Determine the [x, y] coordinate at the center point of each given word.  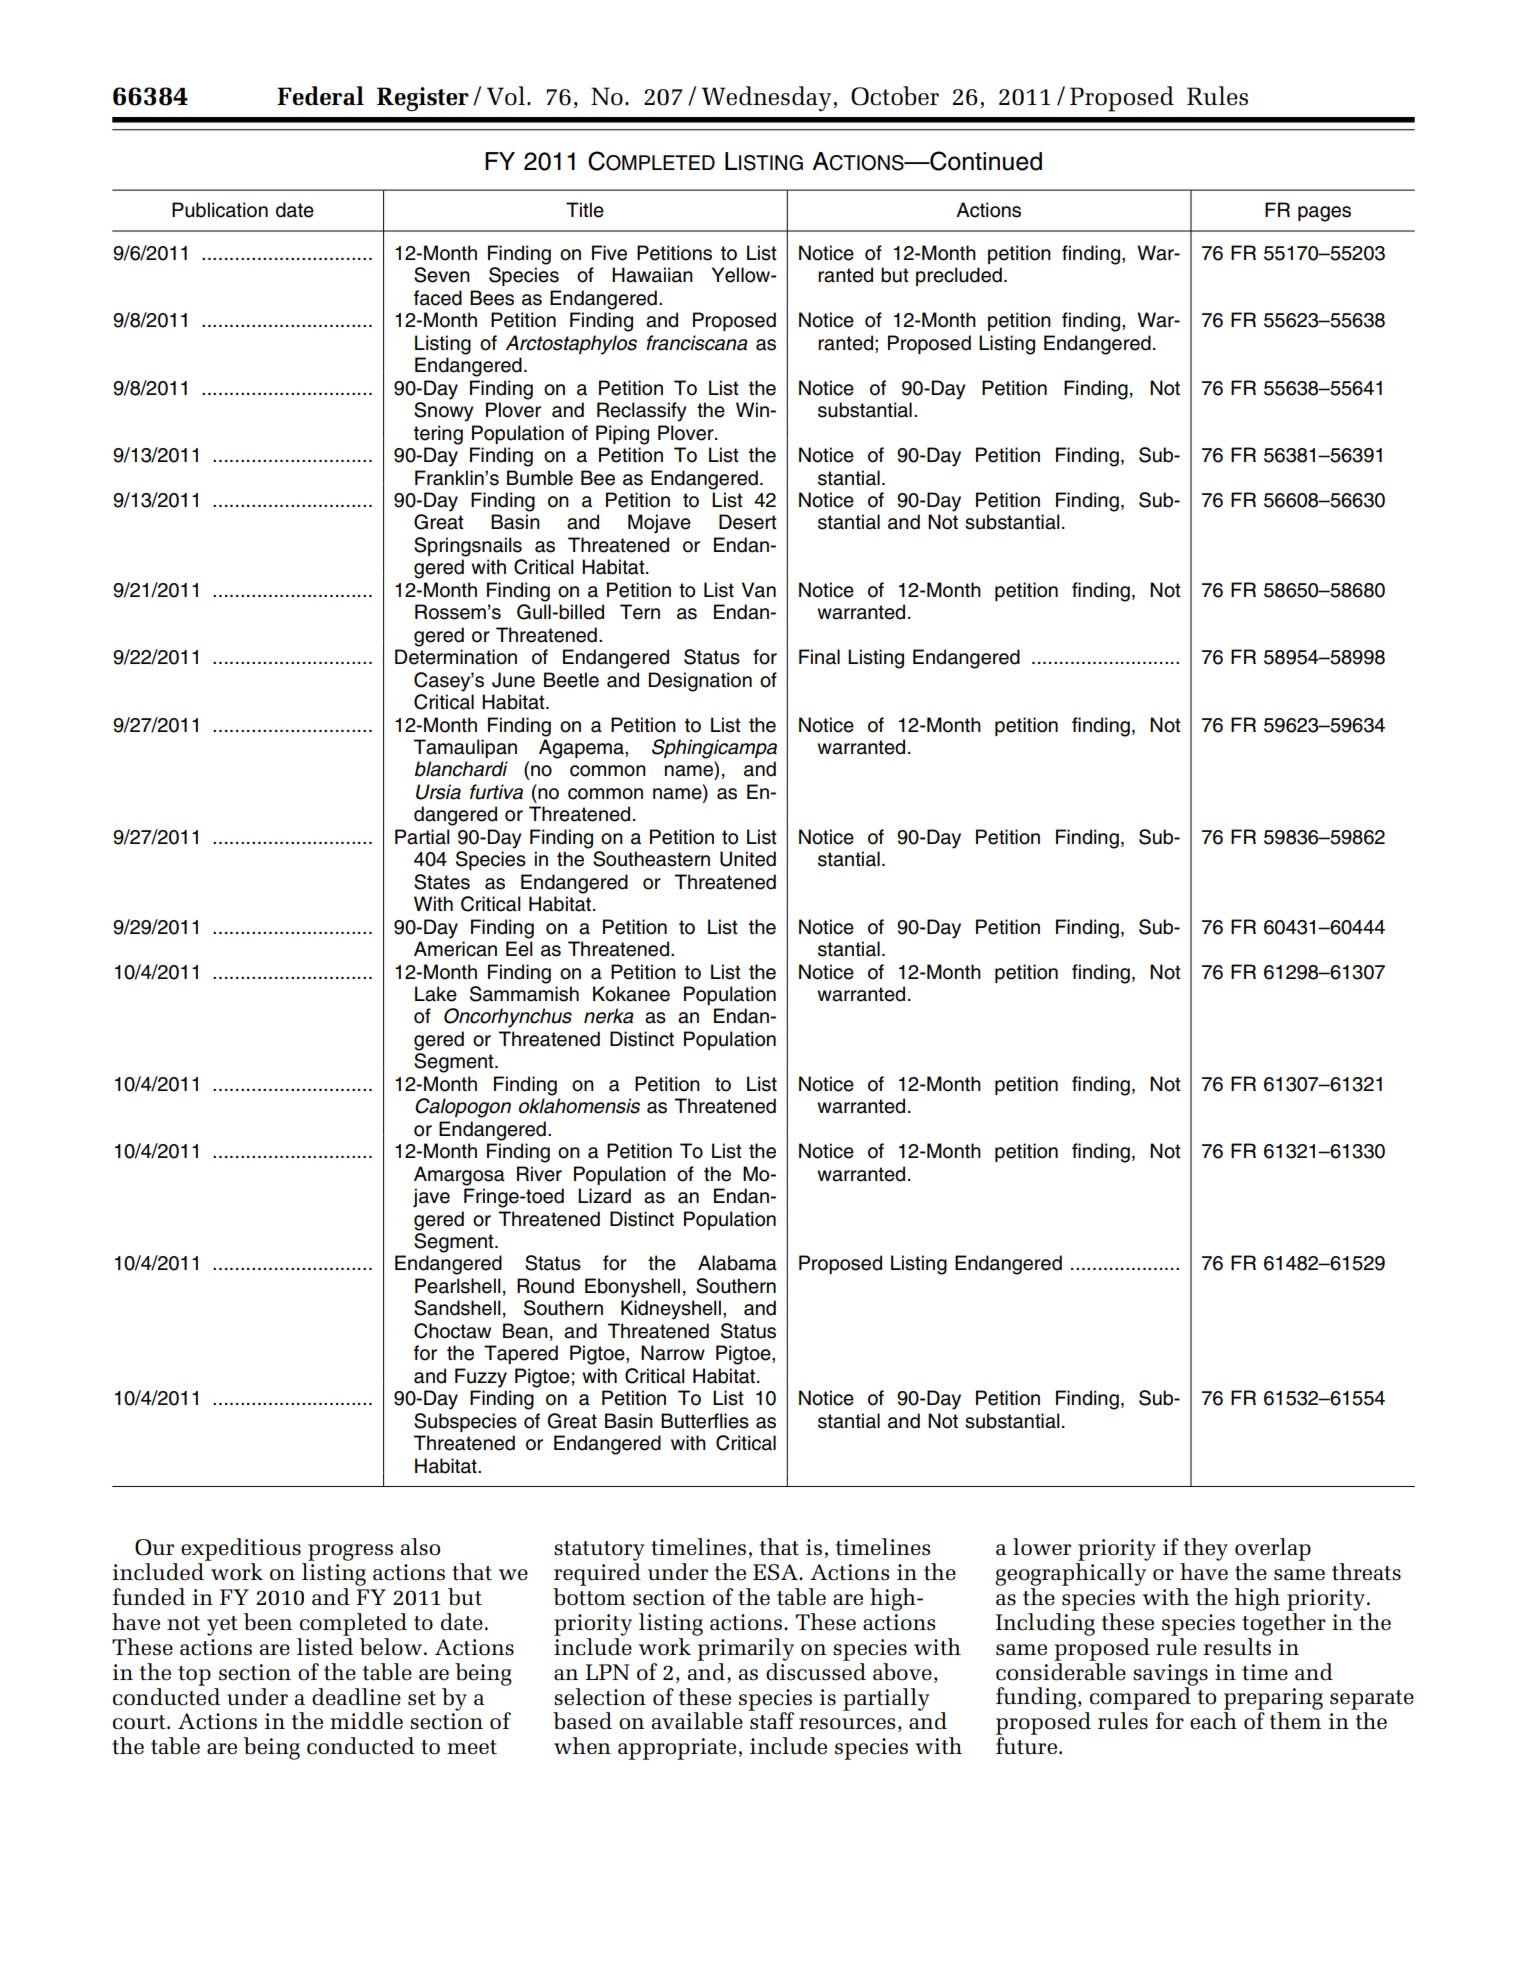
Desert [748, 522]
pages [1324, 214]
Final [819, 657]
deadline [356, 1697]
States [442, 882]
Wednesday [767, 98]
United [748, 859]
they [1206, 1549]
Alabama [737, 1263]
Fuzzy [481, 1378]
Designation [700, 682]
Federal [320, 96]
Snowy [444, 412]
